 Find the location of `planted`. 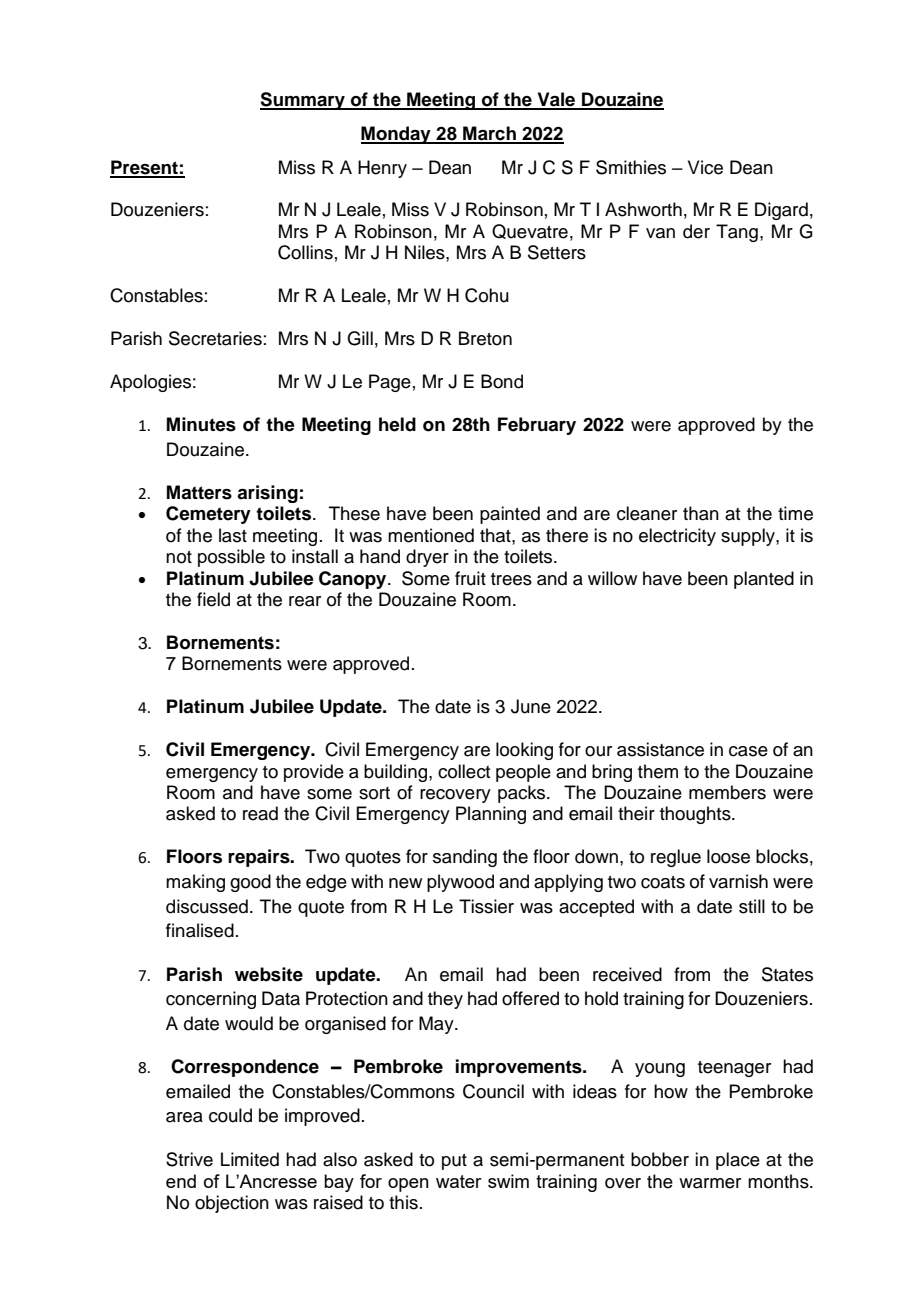

planted is located at coordinates (764, 580).
